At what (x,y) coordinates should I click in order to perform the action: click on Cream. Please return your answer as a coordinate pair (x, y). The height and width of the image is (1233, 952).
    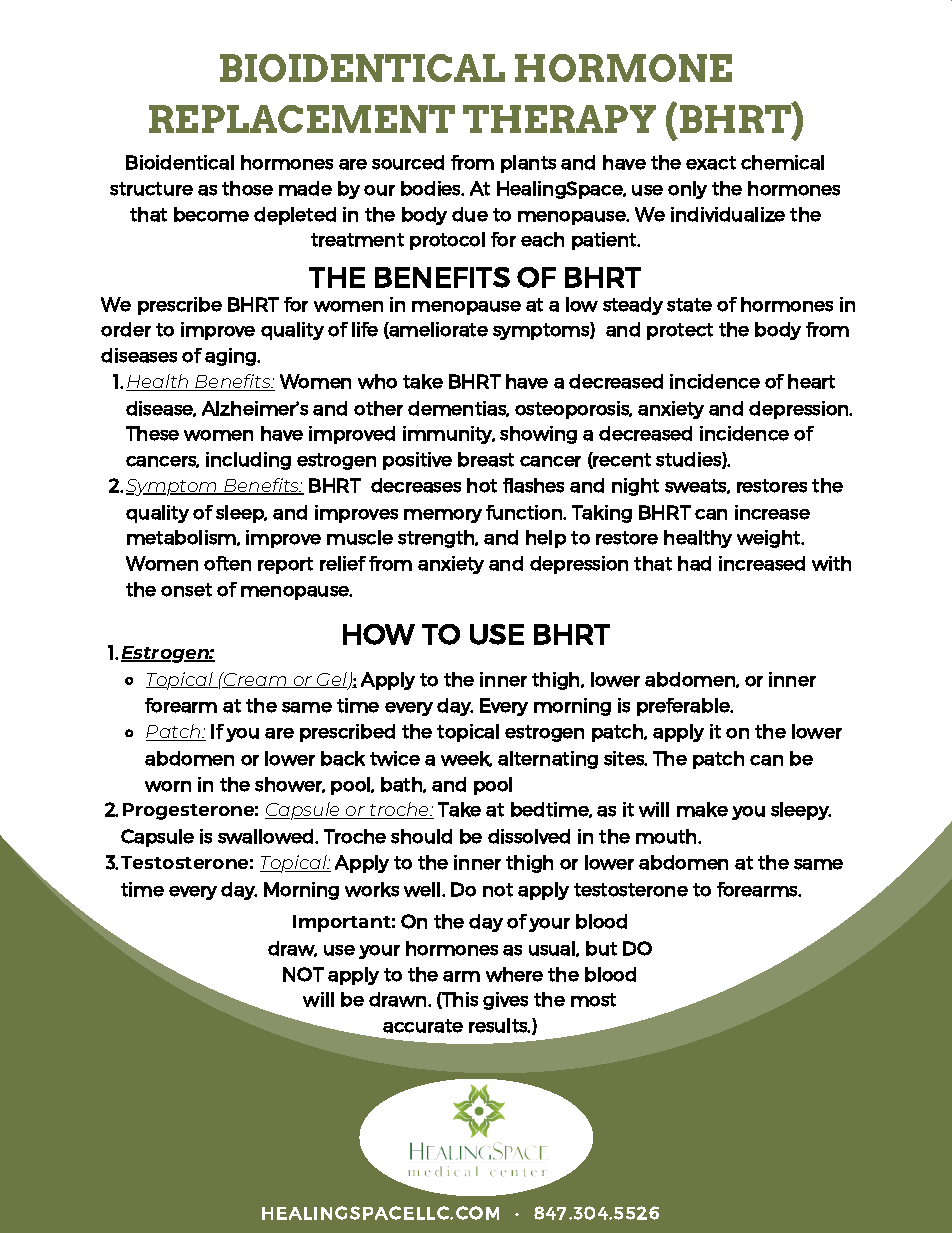
    Looking at the image, I should click on (256, 680).
